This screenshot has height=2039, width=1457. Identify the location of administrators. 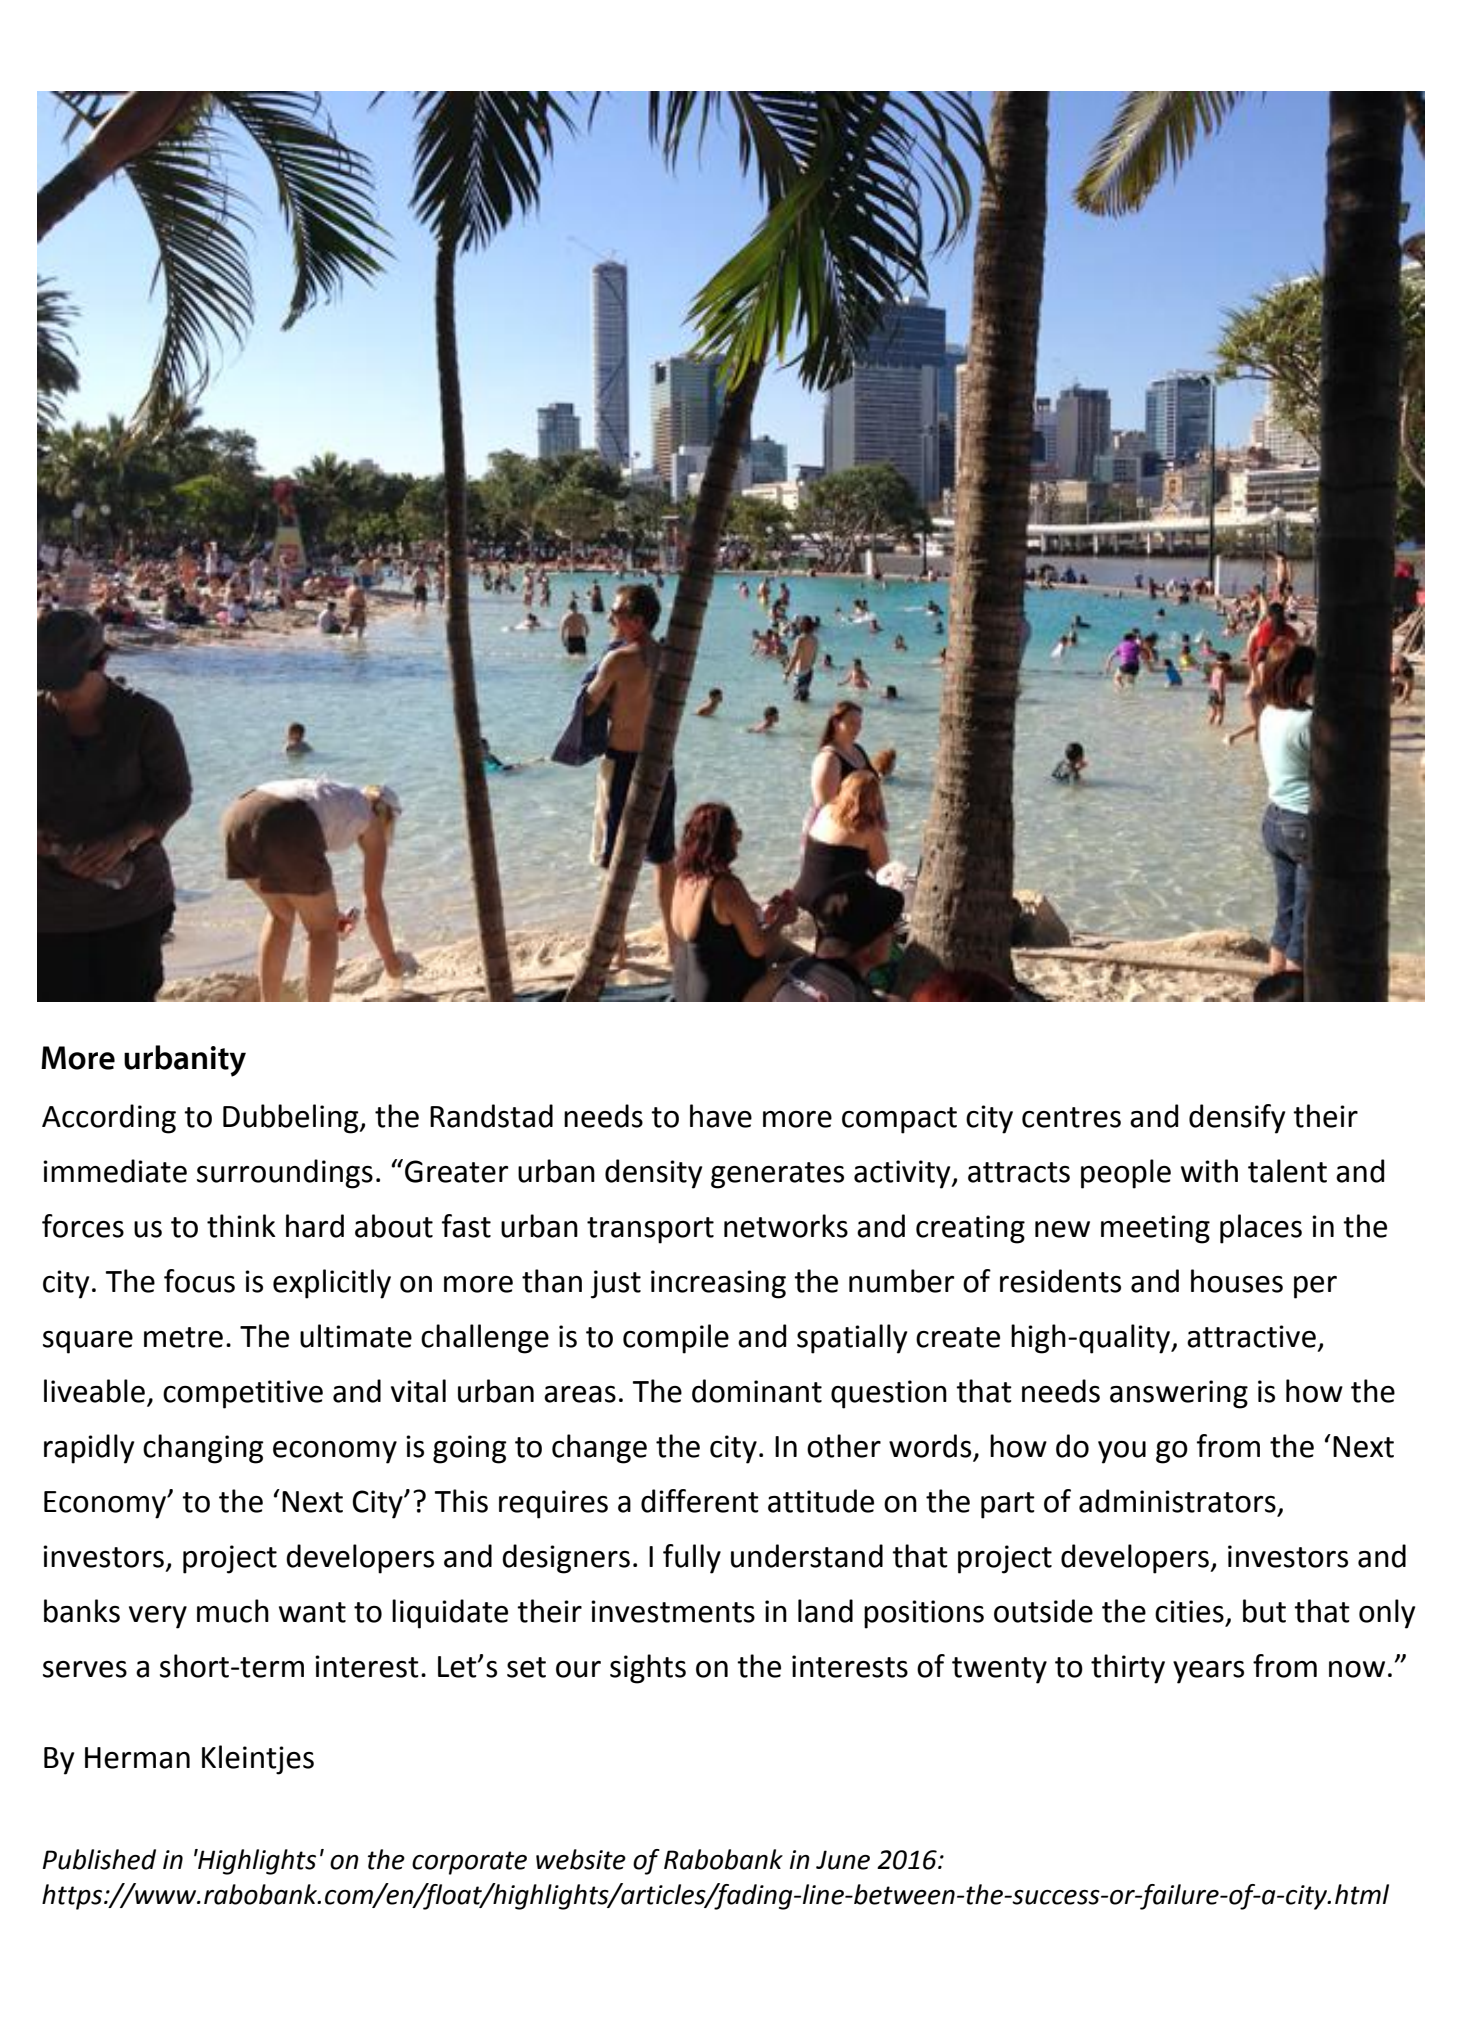
(1177, 1501).
